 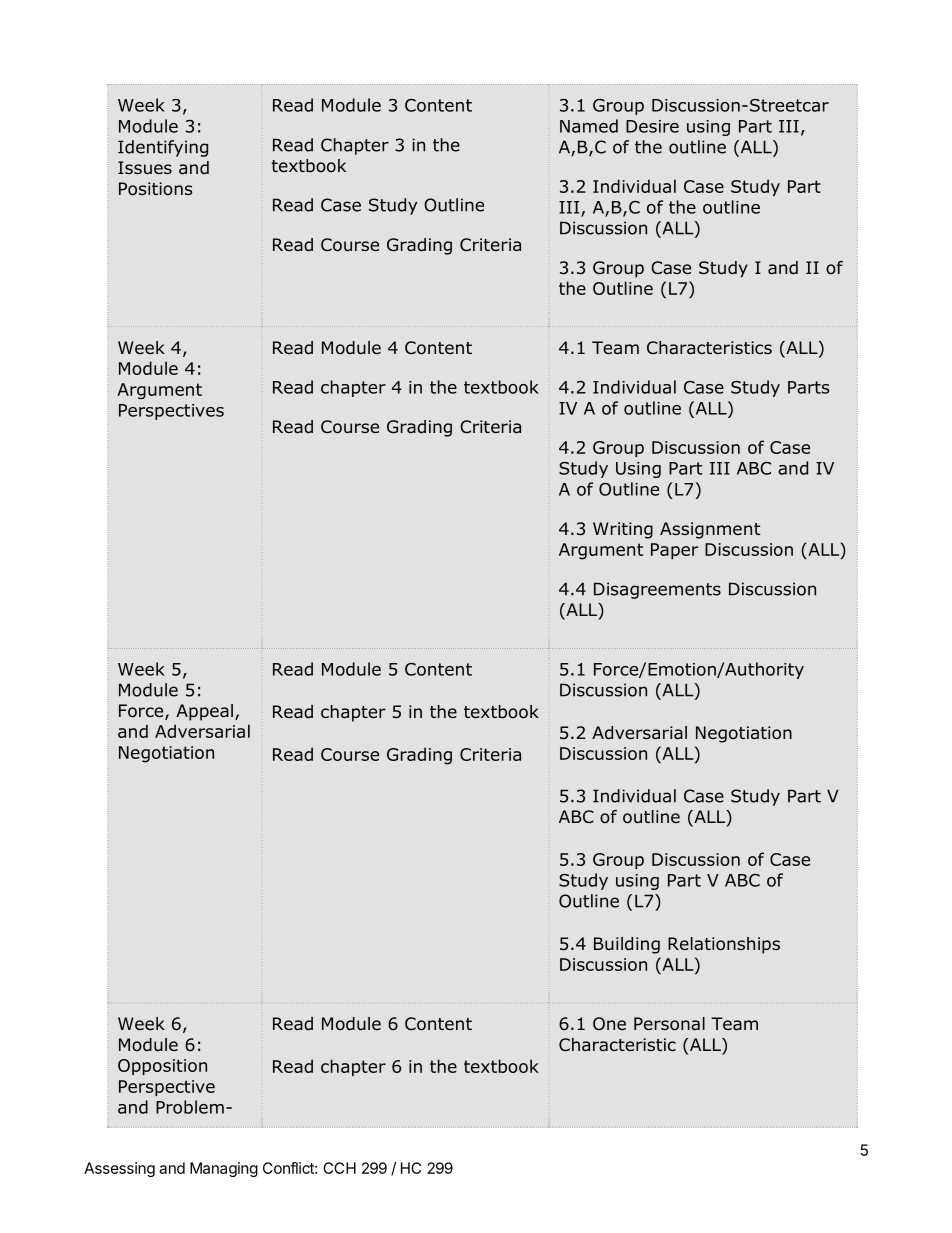 What do you see at coordinates (155, 189) in the screenshot?
I see `Positions` at bounding box center [155, 189].
